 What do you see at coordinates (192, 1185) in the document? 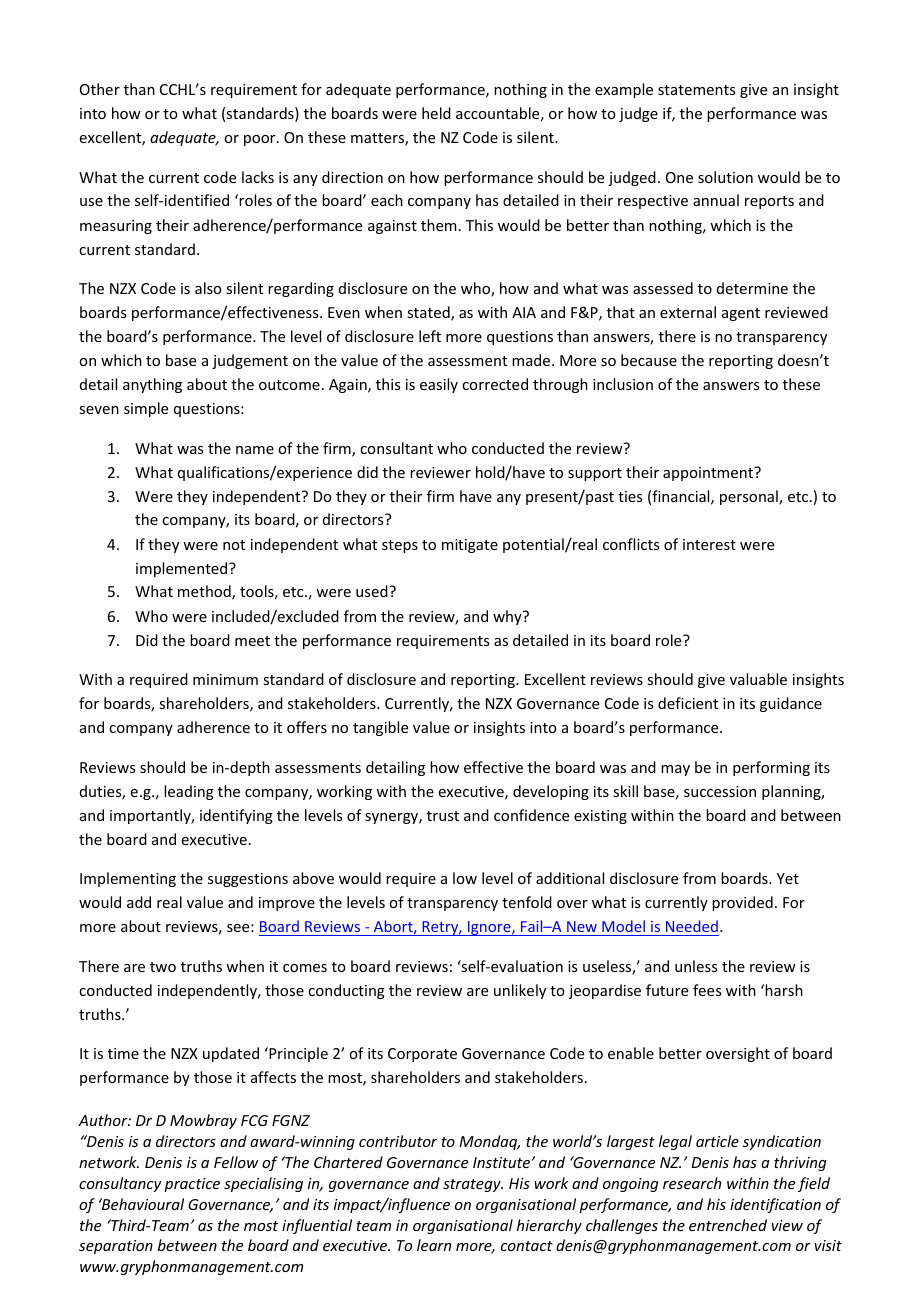
I see `practice` at bounding box center [192, 1185].
